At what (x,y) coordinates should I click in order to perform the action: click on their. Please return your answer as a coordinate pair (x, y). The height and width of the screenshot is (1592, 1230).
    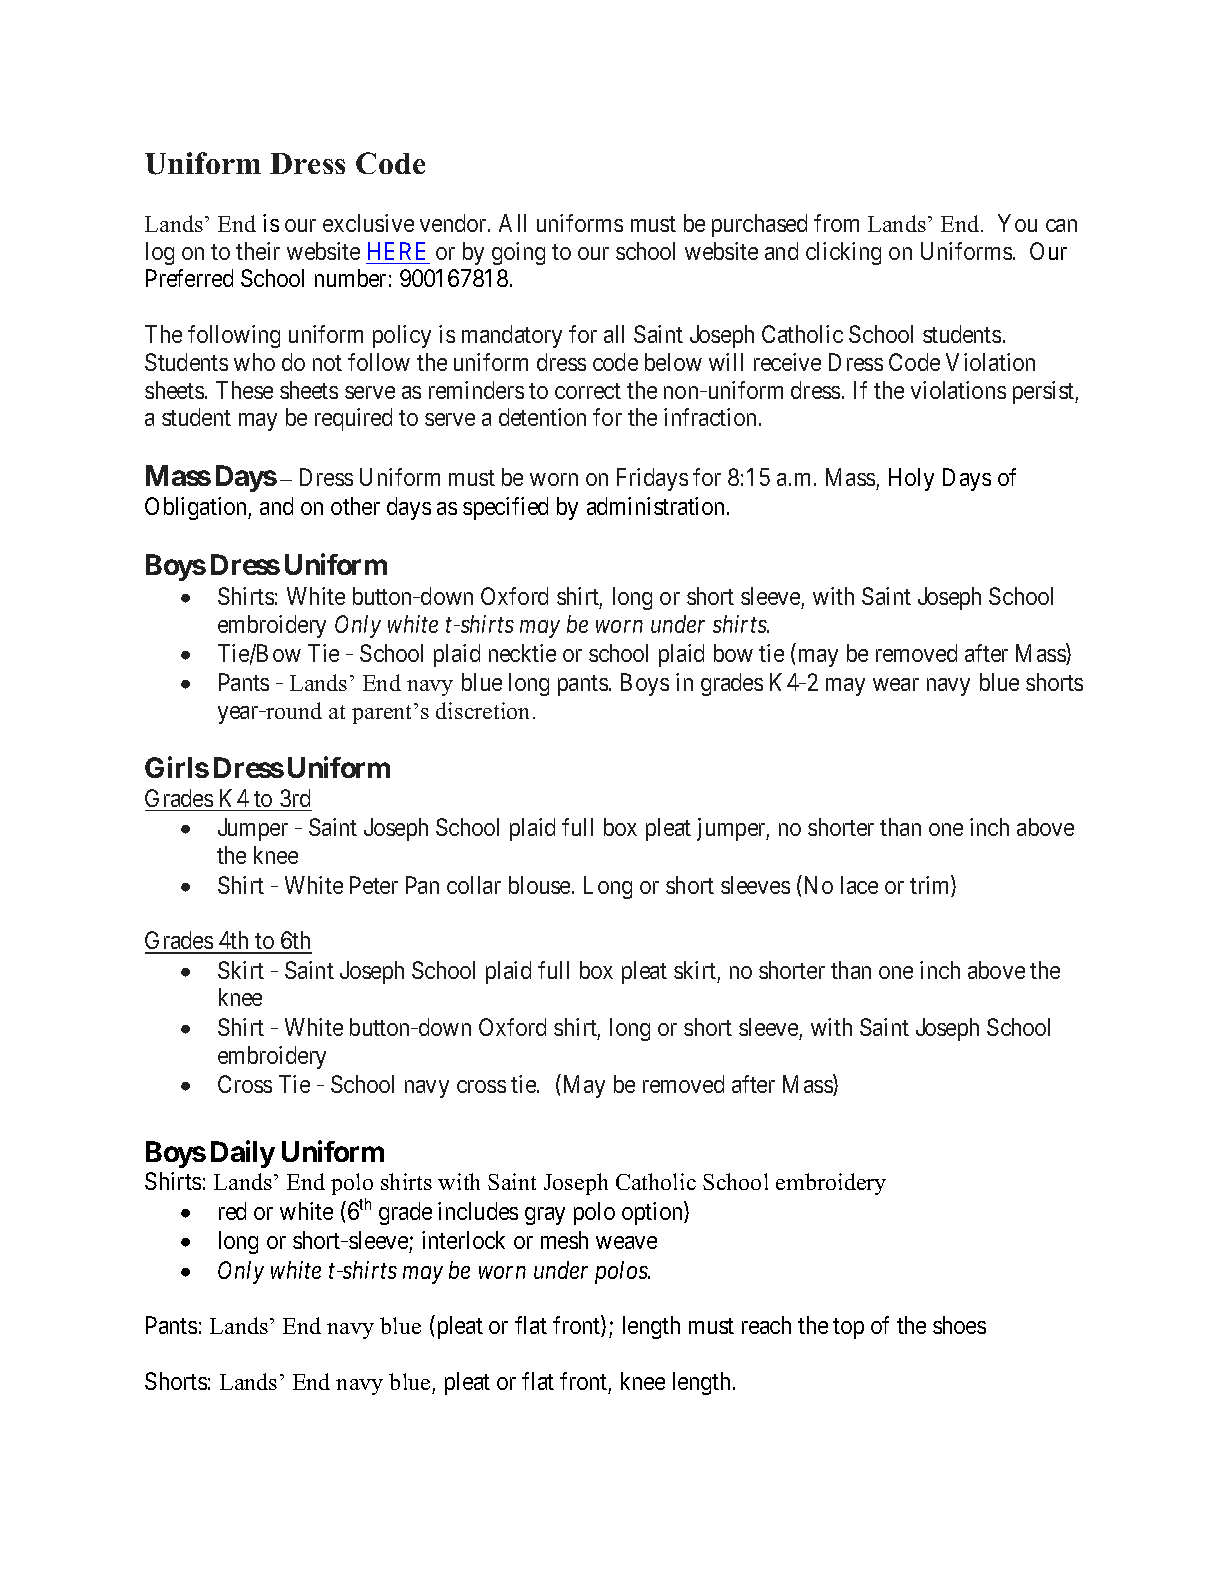
    Looking at the image, I should click on (258, 251).
